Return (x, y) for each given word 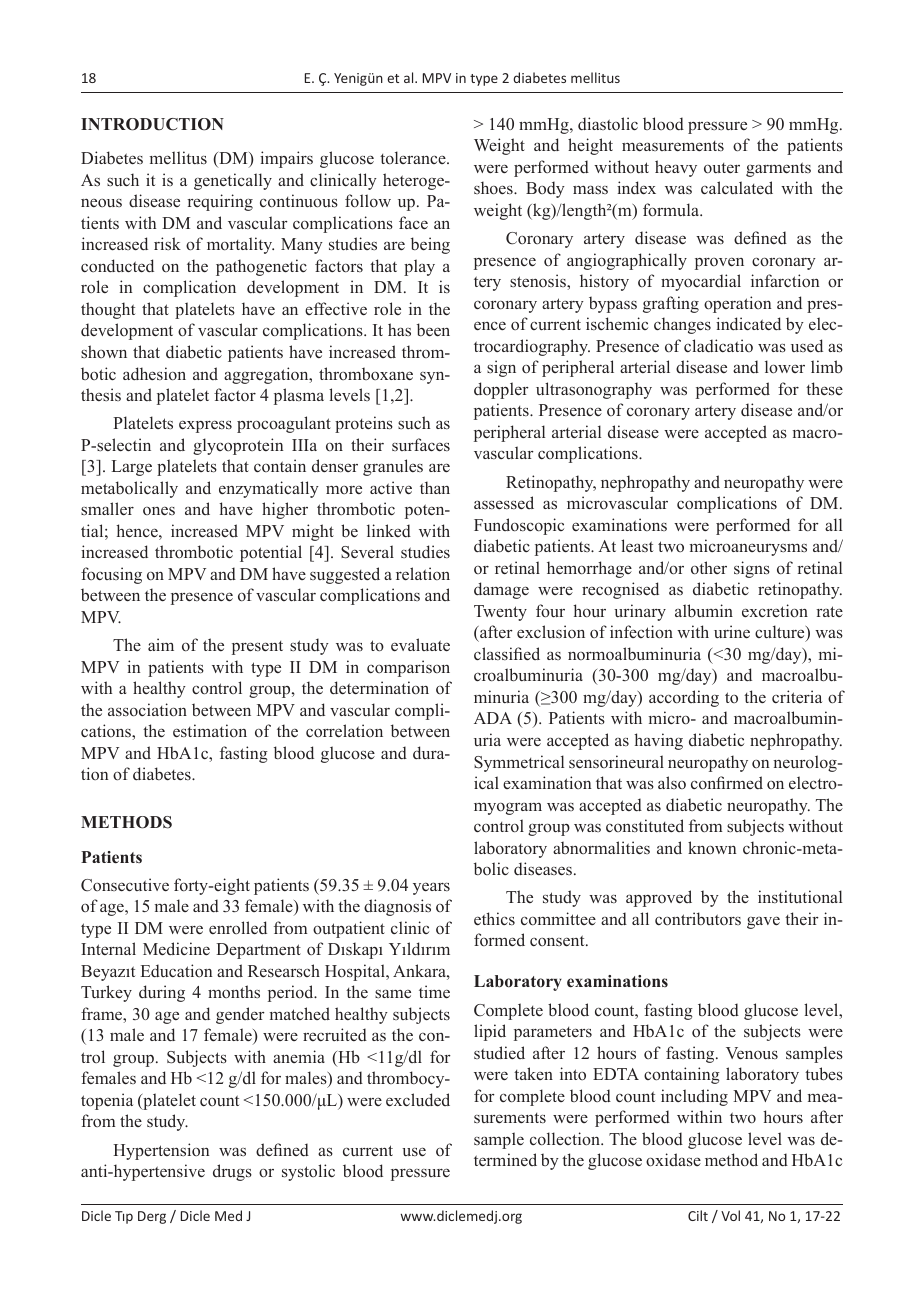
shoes (494, 188)
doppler (501, 390)
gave (763, 922)
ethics (494, 918)
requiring (220, 202)
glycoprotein (238, 446)
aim (161, 644)
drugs (232, 1172)
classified (507, 653)
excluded (418, 1100)
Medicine (176, 948)
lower (785, 366)
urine (732, 631)
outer (722, 168)
